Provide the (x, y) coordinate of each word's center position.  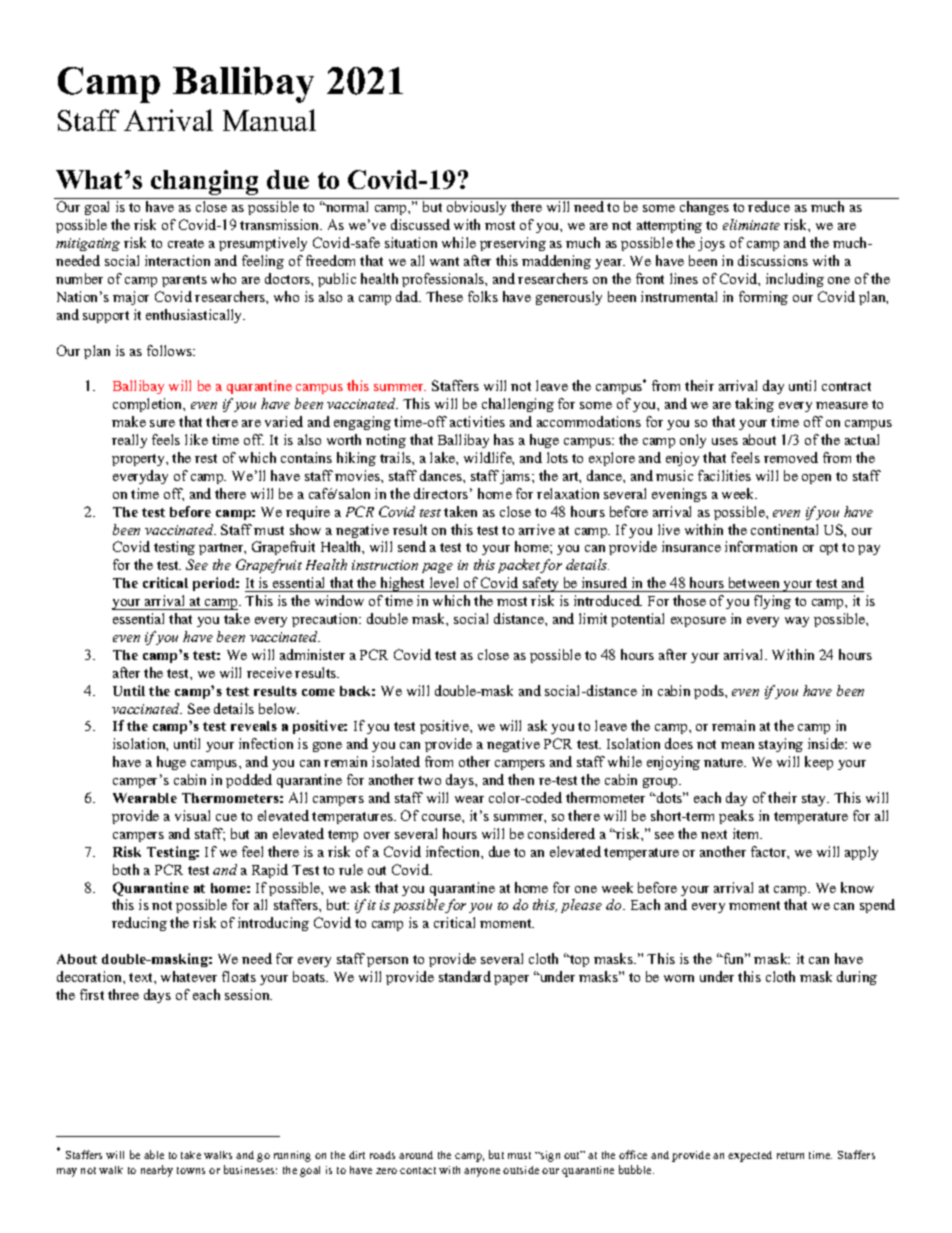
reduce (769, 206)
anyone (482, 1172)
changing (204, 182)
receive (269, 672)
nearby (157, 1171)
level (444, 584)
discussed (420, 224)
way (797, 622)
